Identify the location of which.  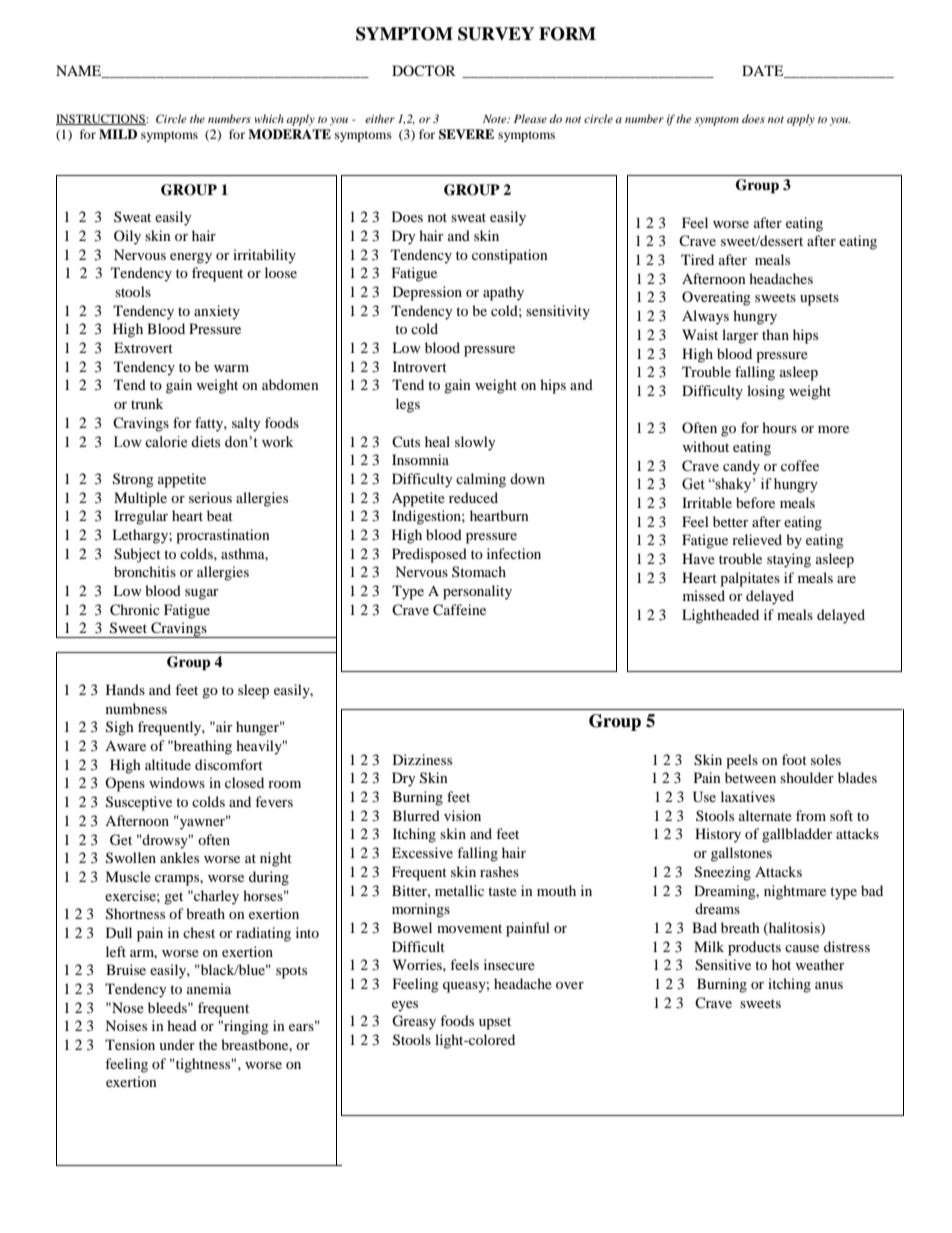
(269, 118).
